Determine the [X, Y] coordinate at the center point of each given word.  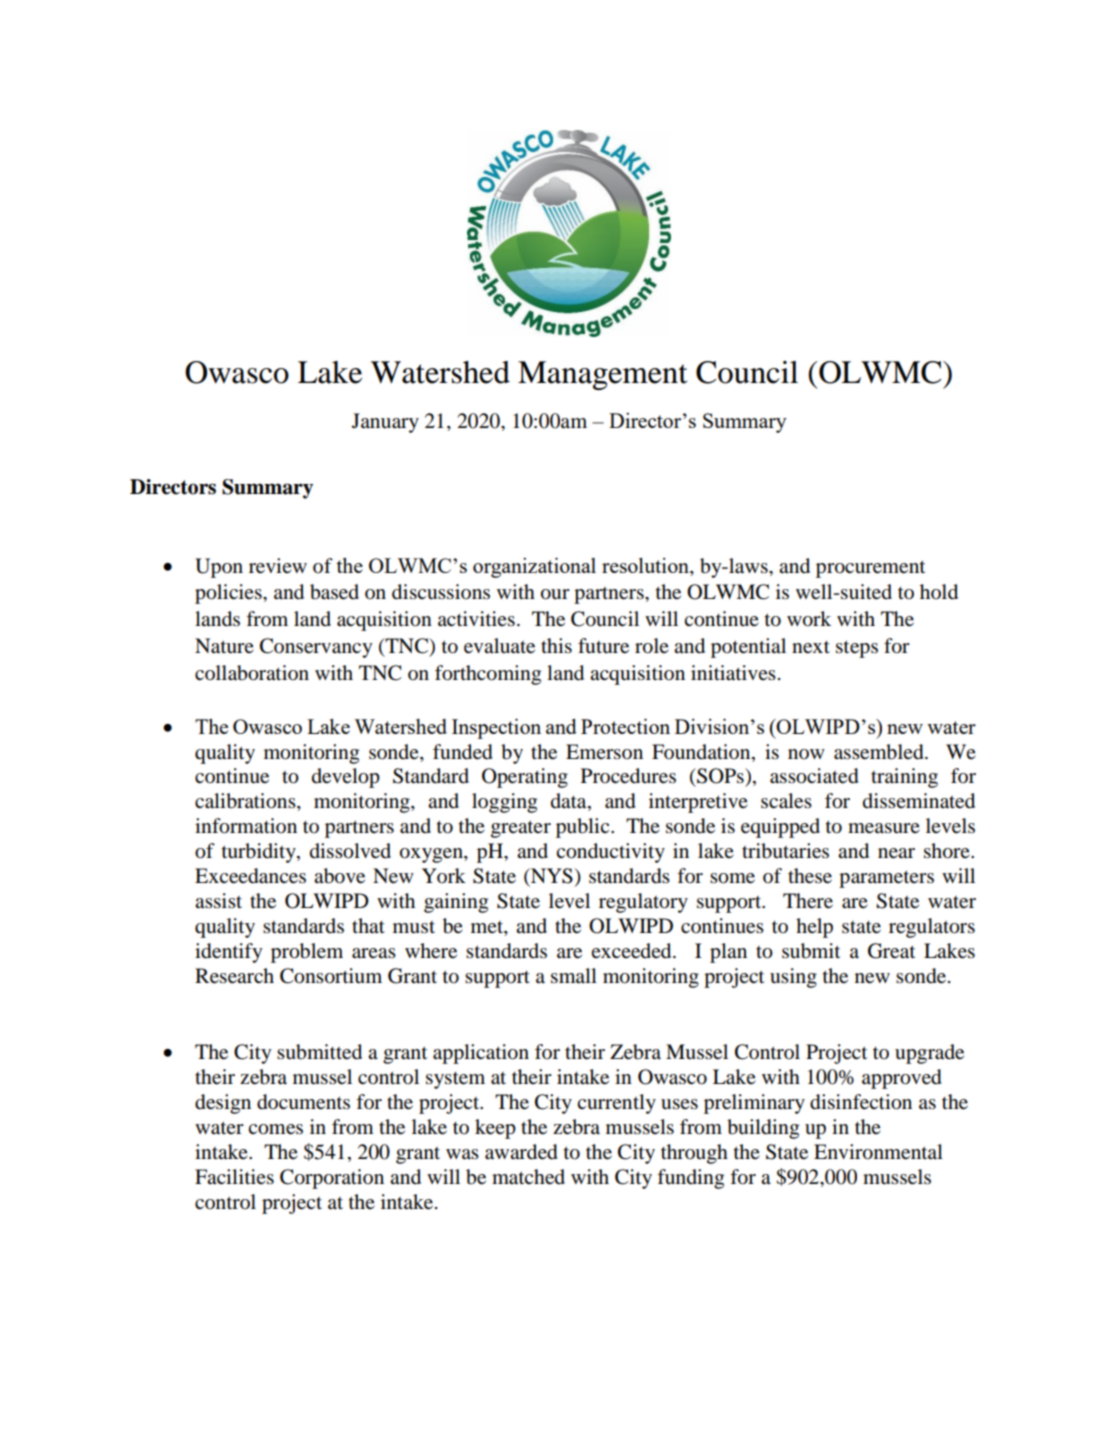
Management [602, 375]
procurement [870, 569]
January [385, 423]
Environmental [878, 1152]
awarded [521, 1152]
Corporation [332, 1179]
